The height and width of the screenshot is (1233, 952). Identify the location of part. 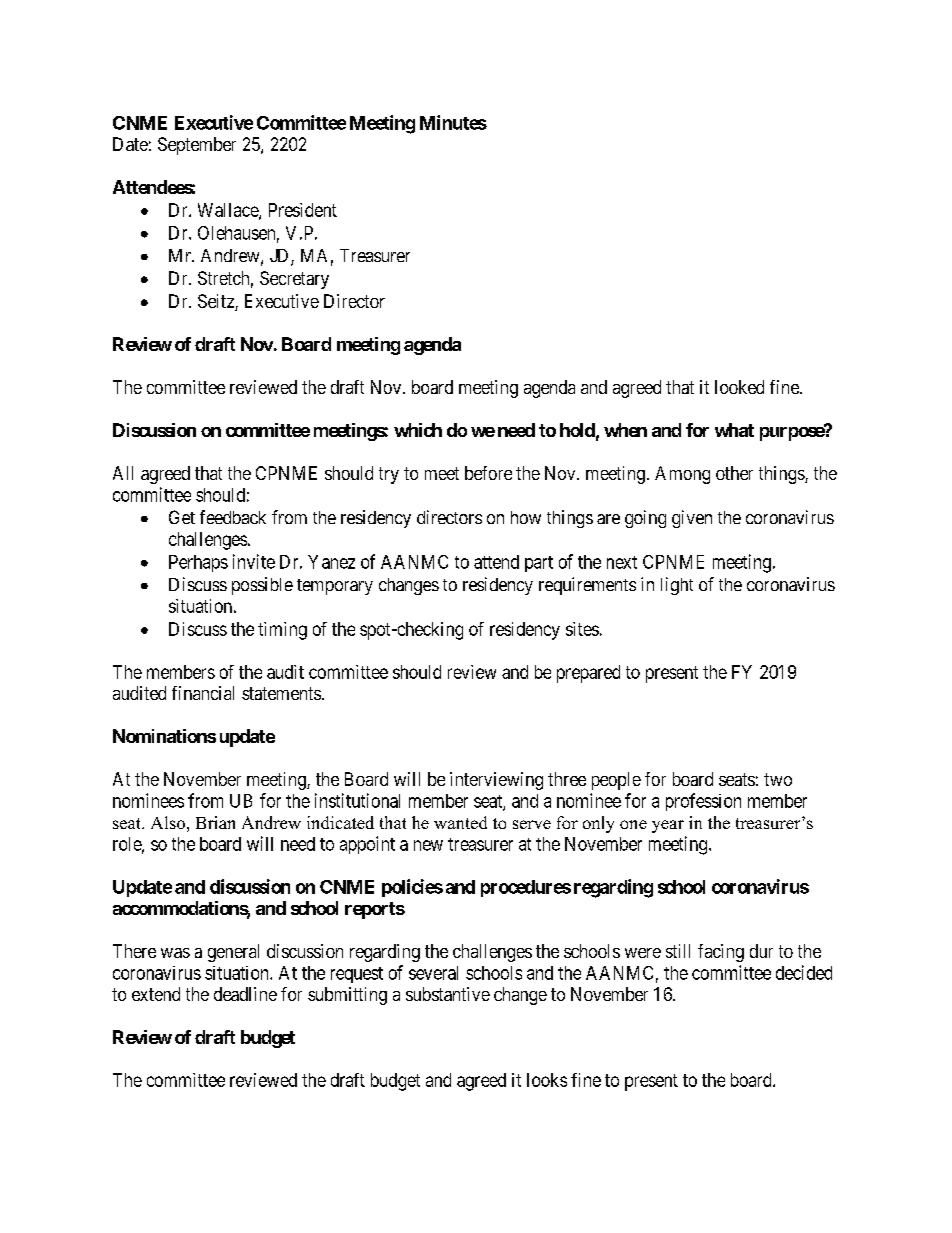
(539, 564).
